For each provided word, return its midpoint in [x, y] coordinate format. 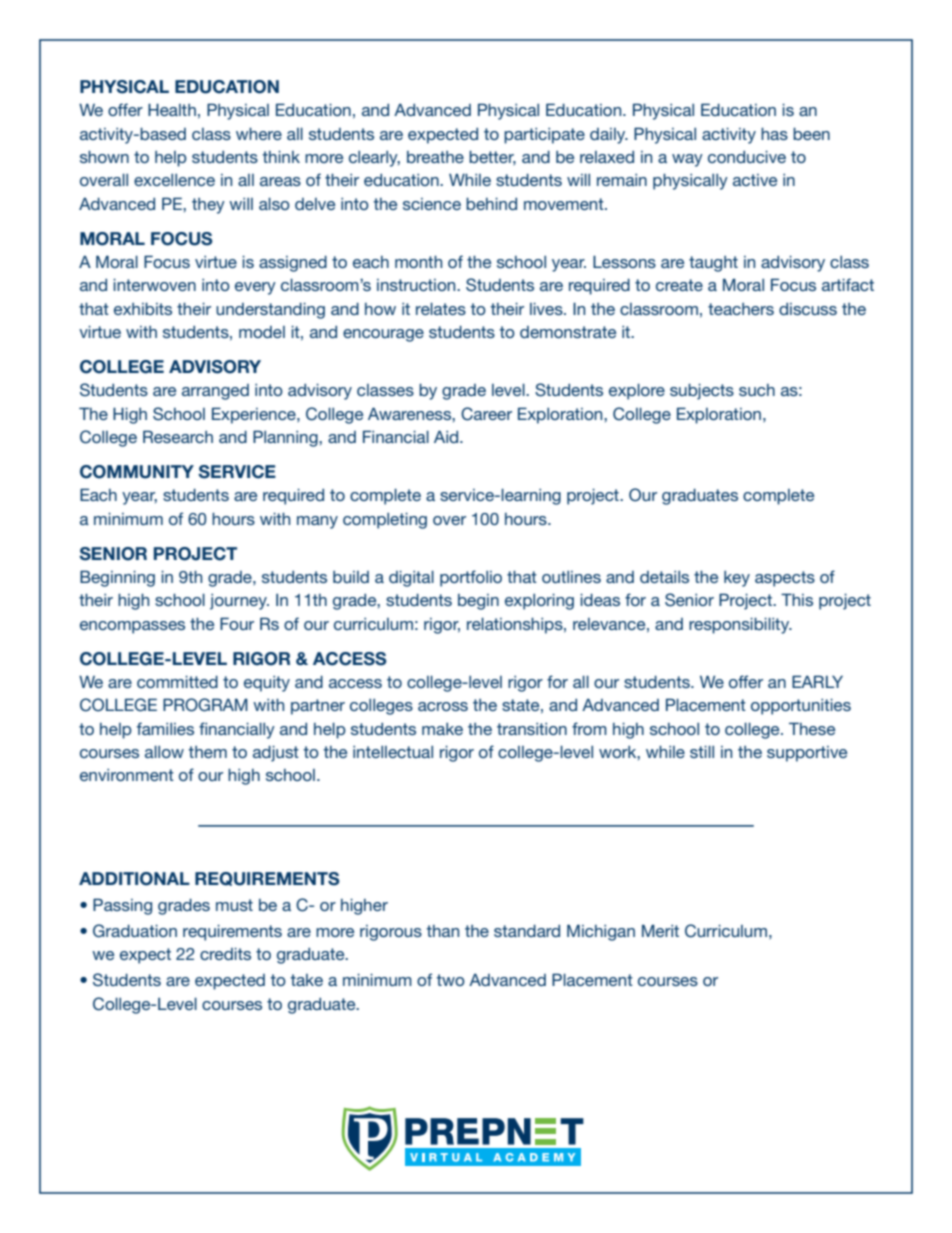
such [757, 390]
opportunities [801, 706]
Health [172, 109]
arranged [215, 392]
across [443, 706]
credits [225, 953]
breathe [435, 157]
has [774, 133]
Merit [660, 930]
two [451, 980]
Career [486, 414]
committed [177, 681]
